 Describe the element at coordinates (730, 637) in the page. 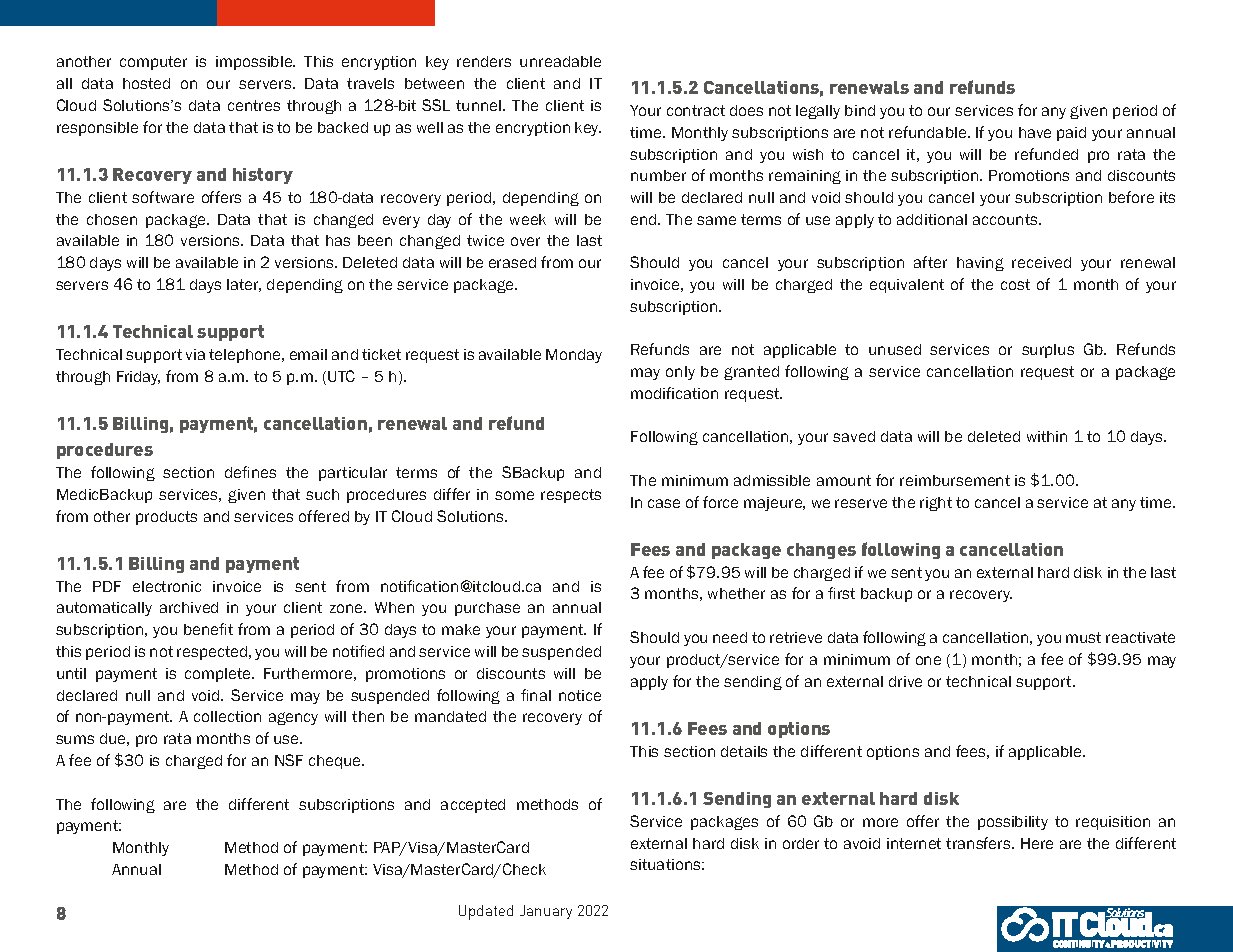

I see `need` at that location.
